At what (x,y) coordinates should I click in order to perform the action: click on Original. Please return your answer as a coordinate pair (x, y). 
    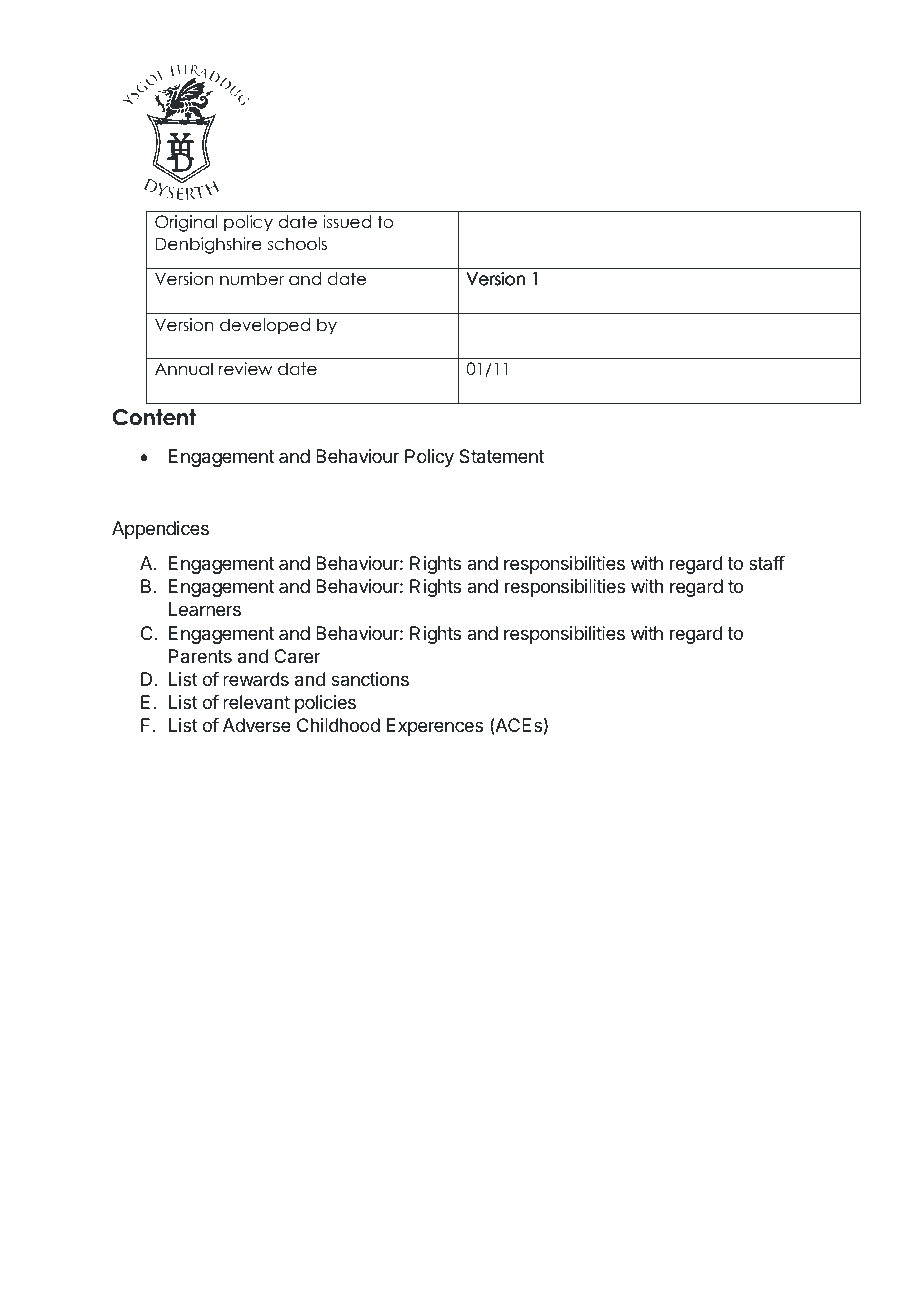
    Looking at the image, I should click on (186, 223).
